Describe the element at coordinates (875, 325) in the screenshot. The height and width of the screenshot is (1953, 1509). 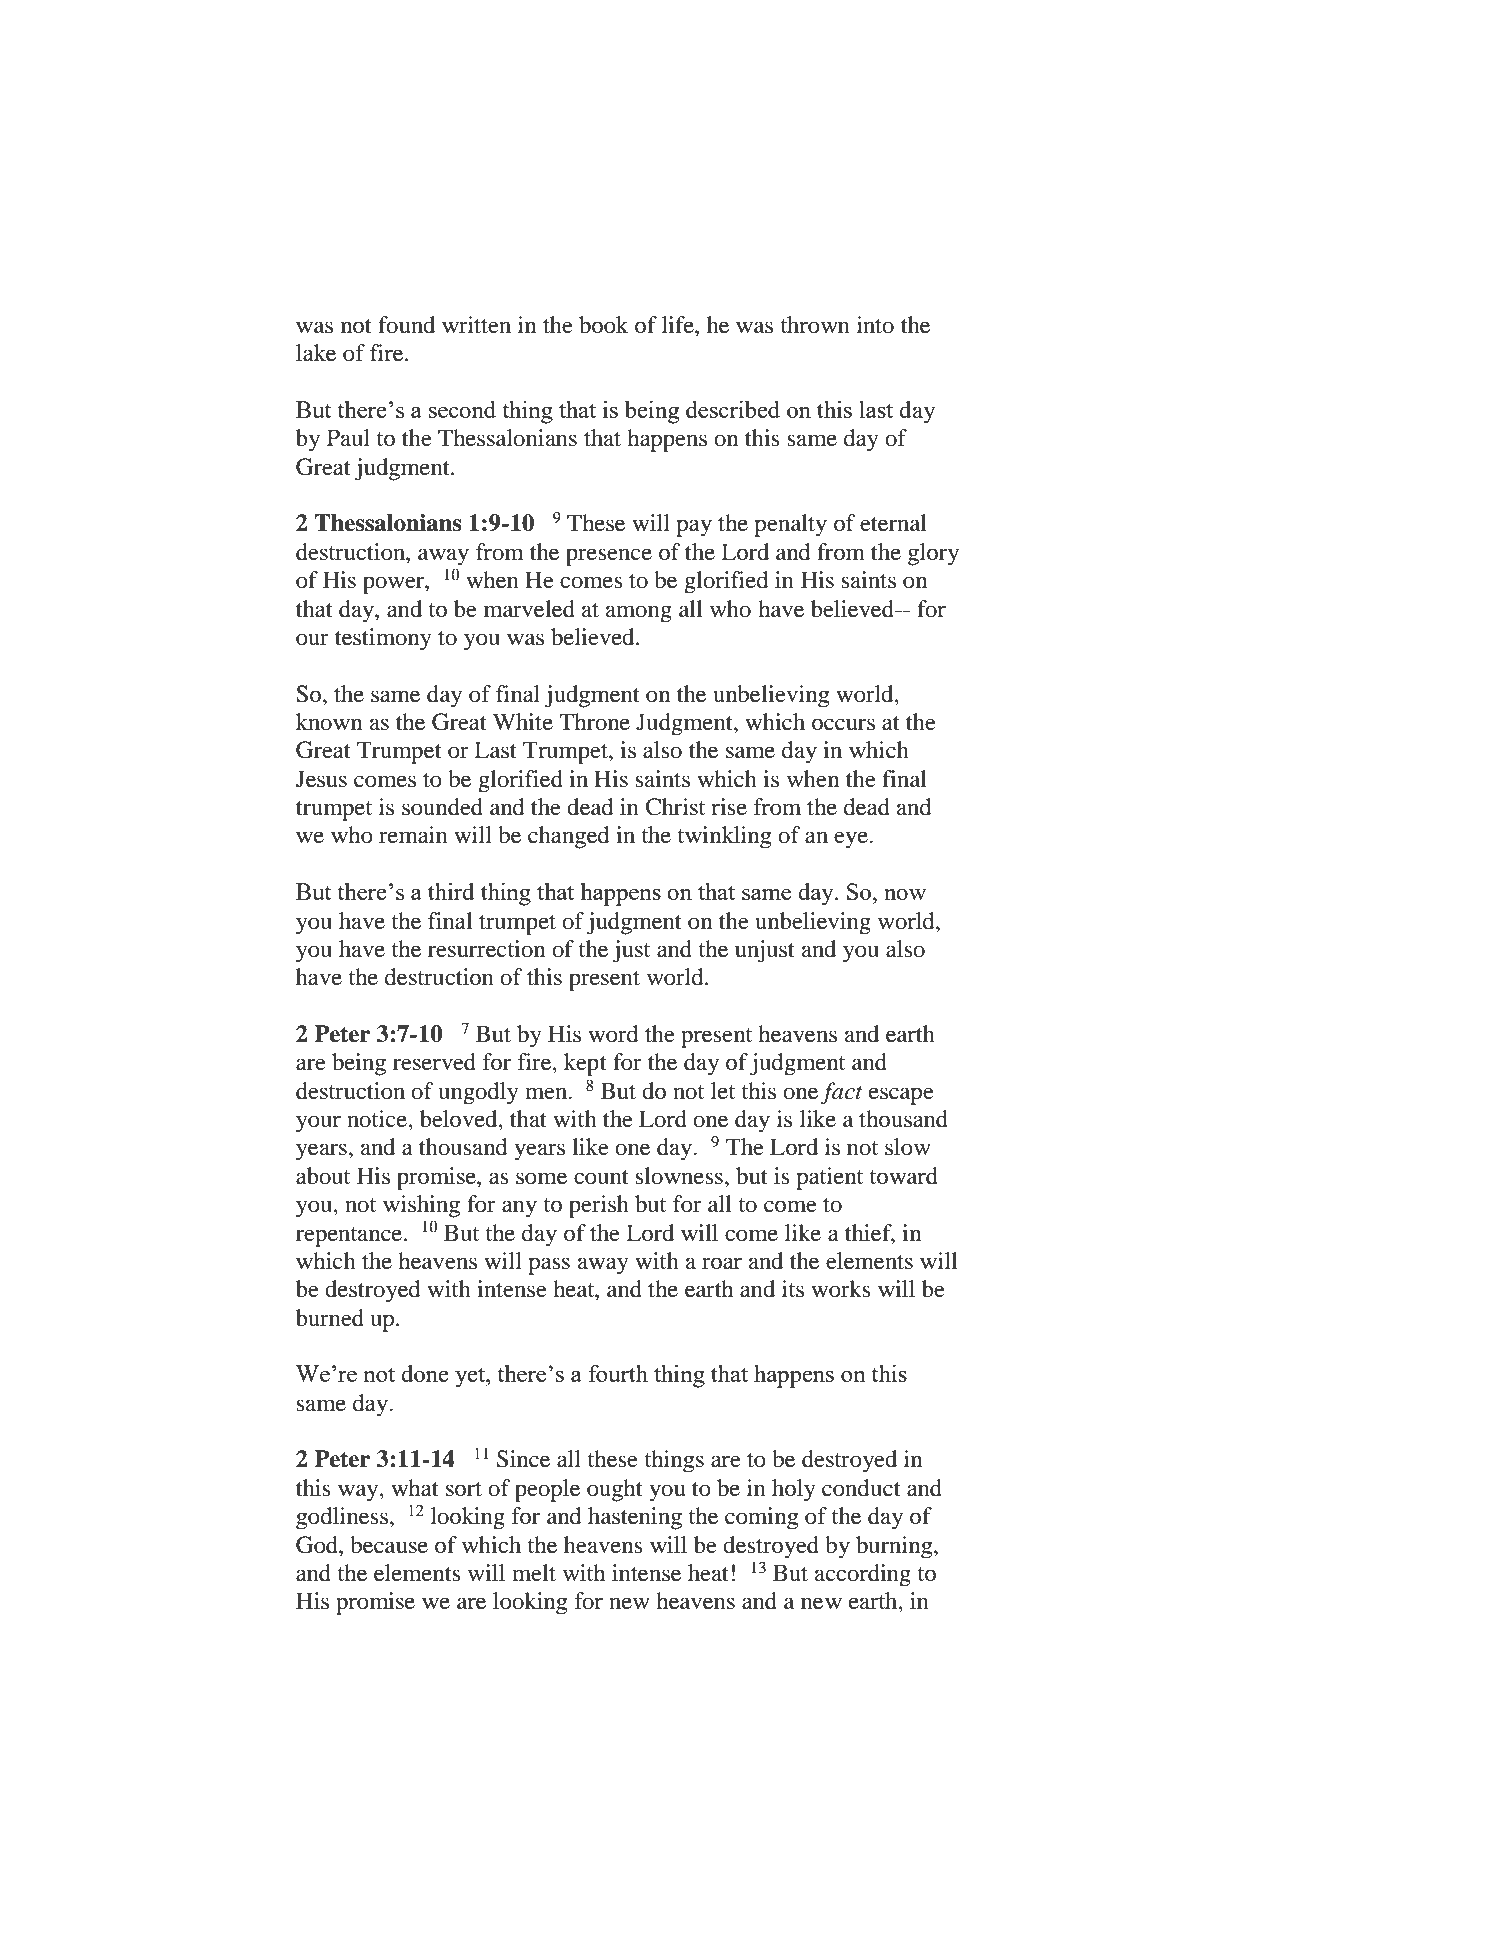
I see `into` at that location.
